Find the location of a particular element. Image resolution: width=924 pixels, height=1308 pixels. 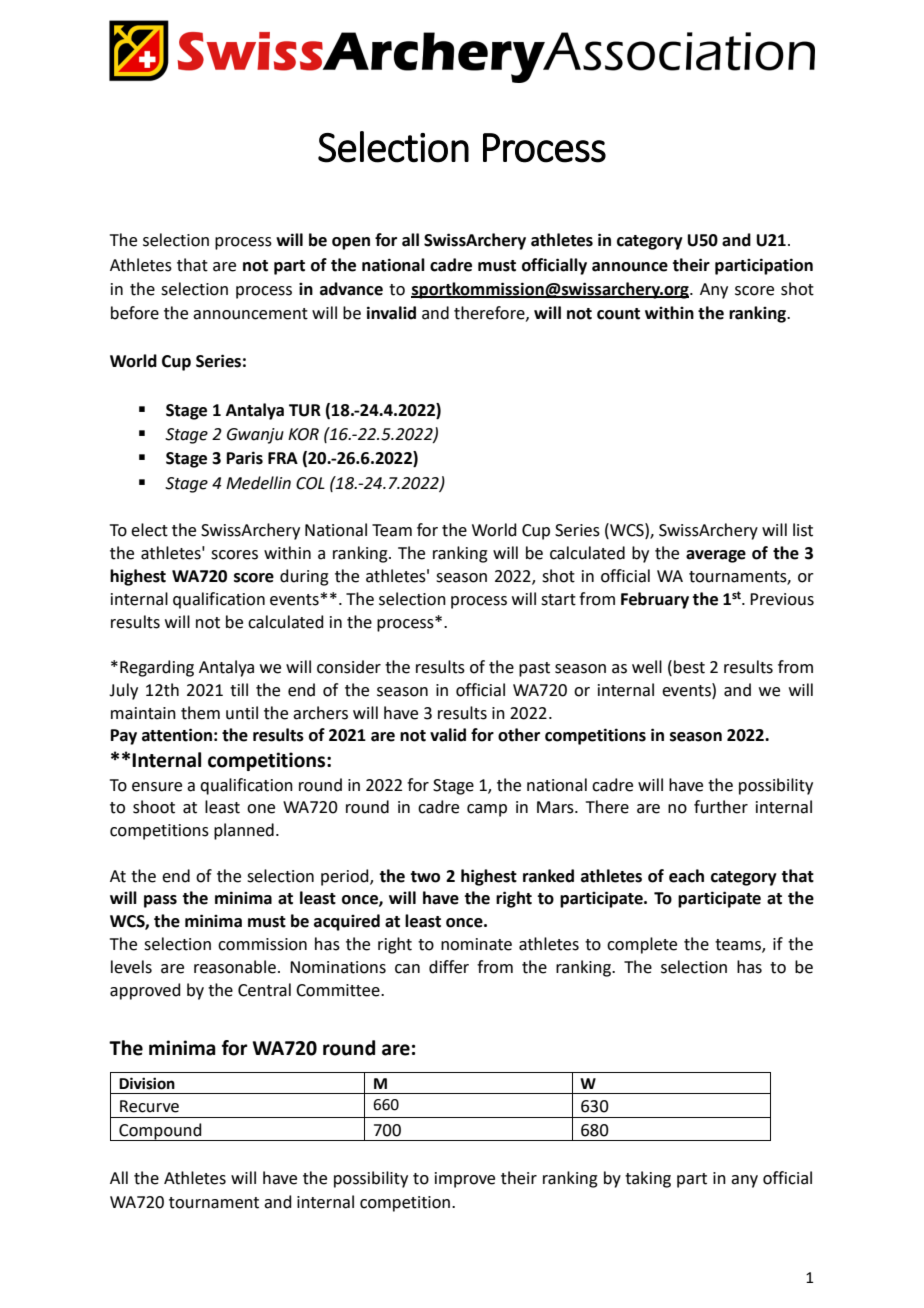

two is located at coordinates (425, 877).
